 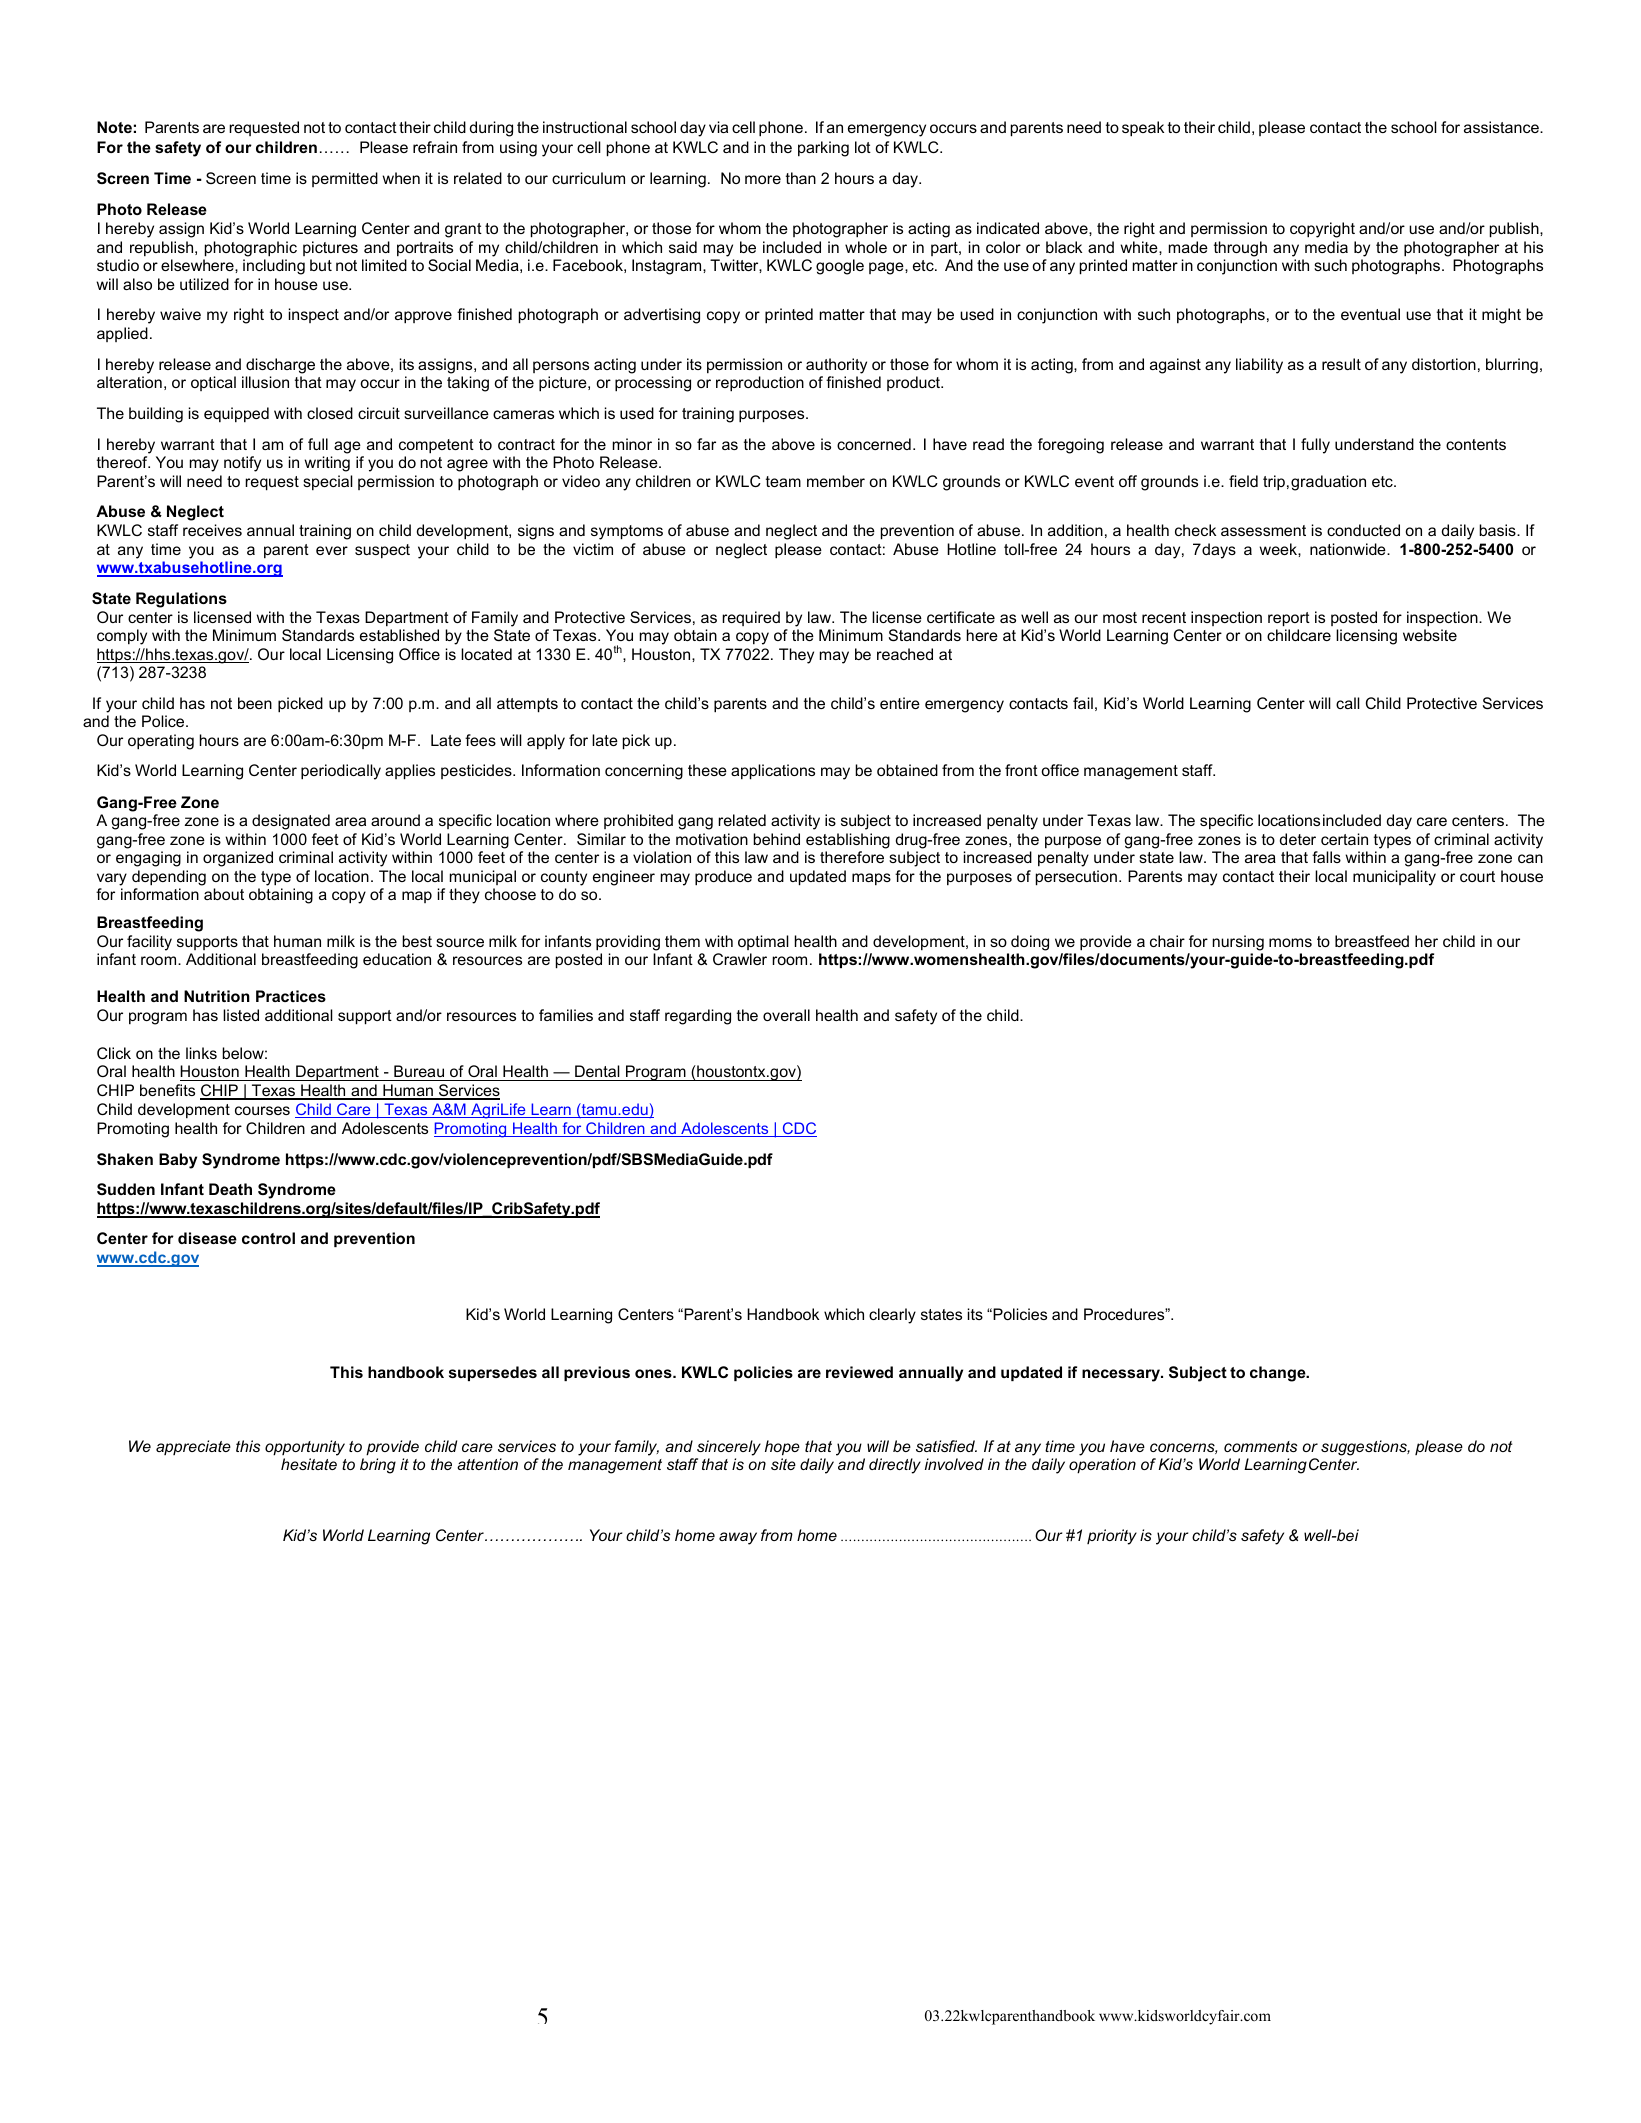 I want to click on hesitate, so click(x=309, y=1464).
